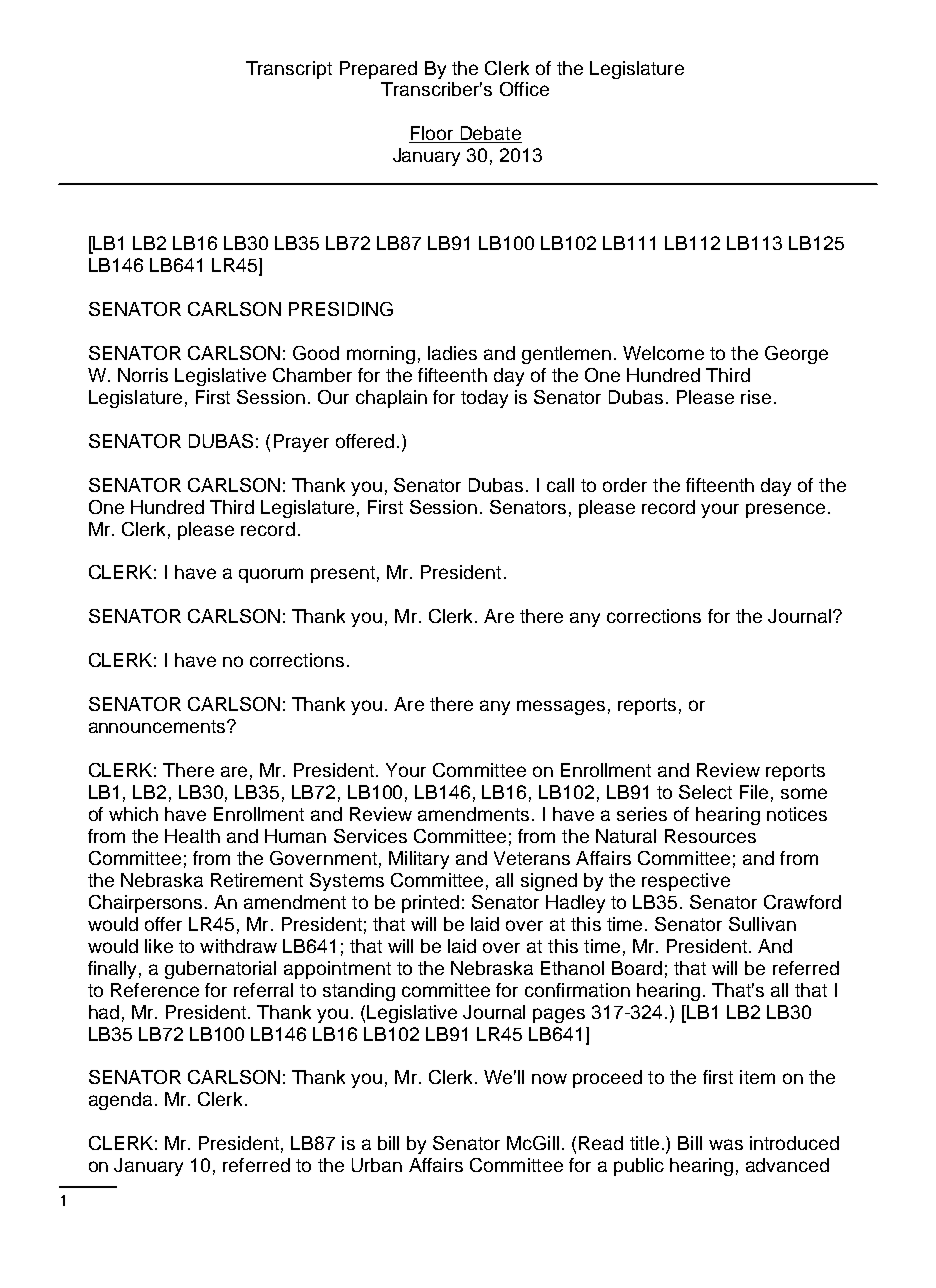  I want to click on Urban, so click(377, 1165).
